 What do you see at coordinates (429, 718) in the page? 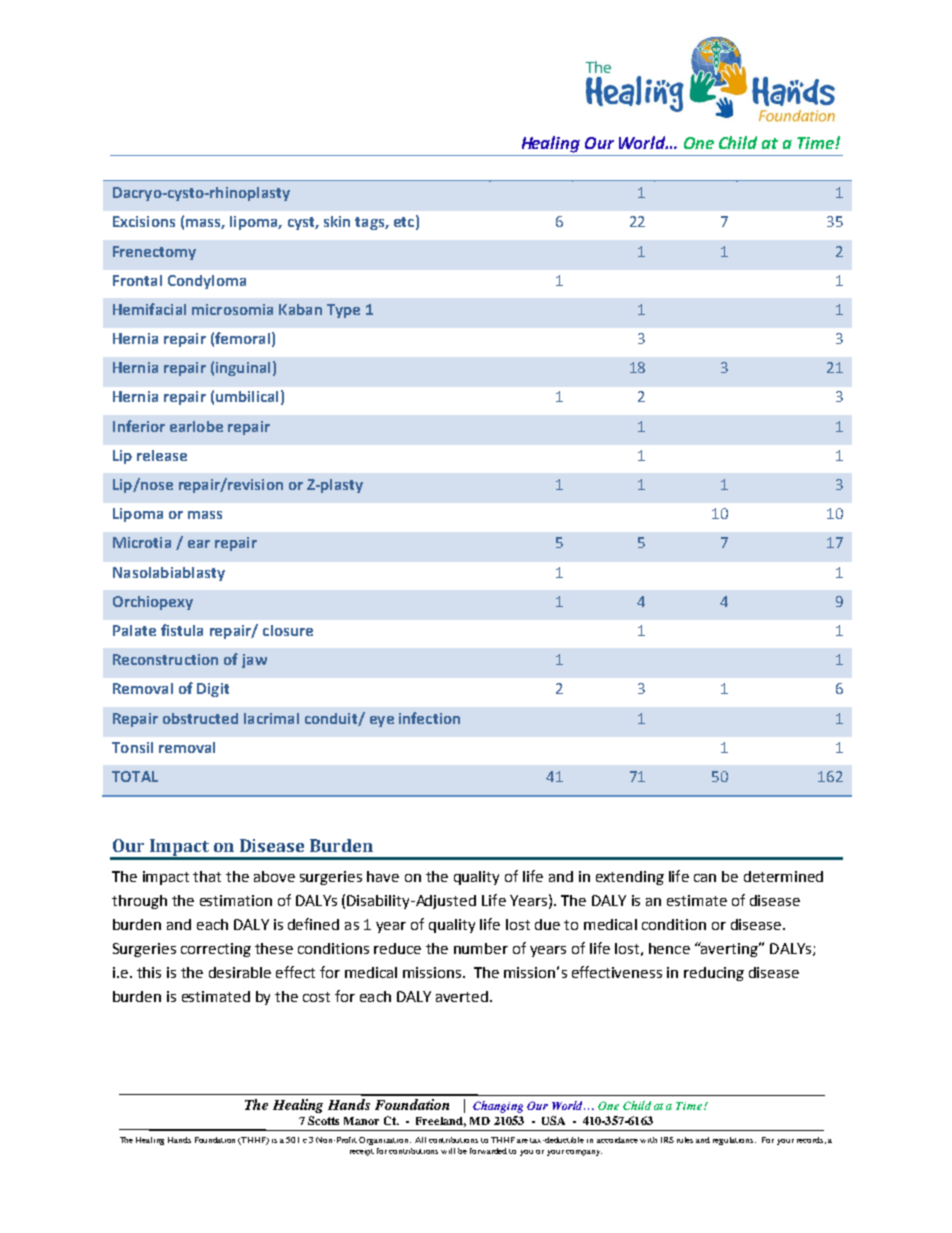
I see `infection` at bounding box center [429, 718].
